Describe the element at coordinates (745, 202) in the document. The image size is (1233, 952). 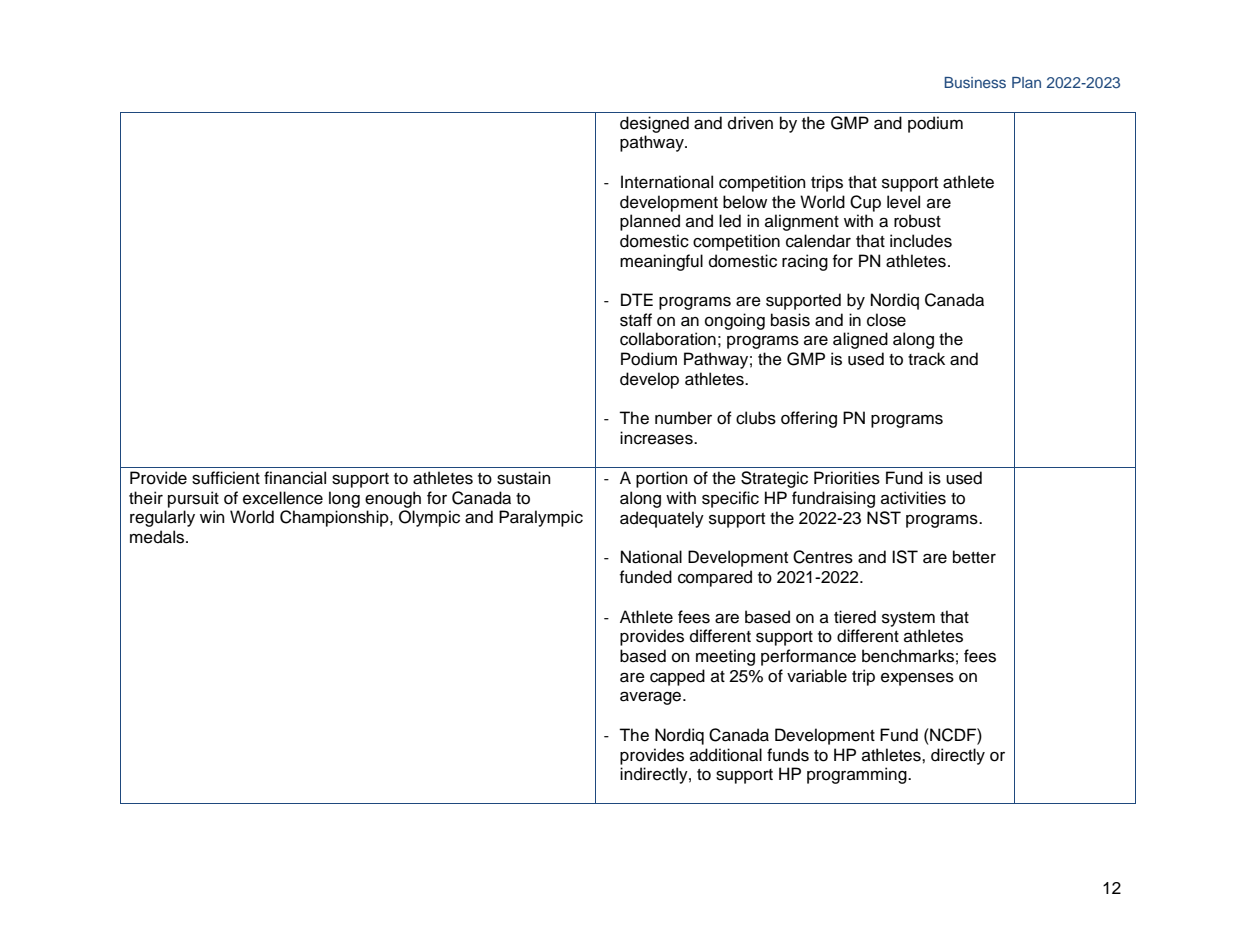
I see `below` at that location.
